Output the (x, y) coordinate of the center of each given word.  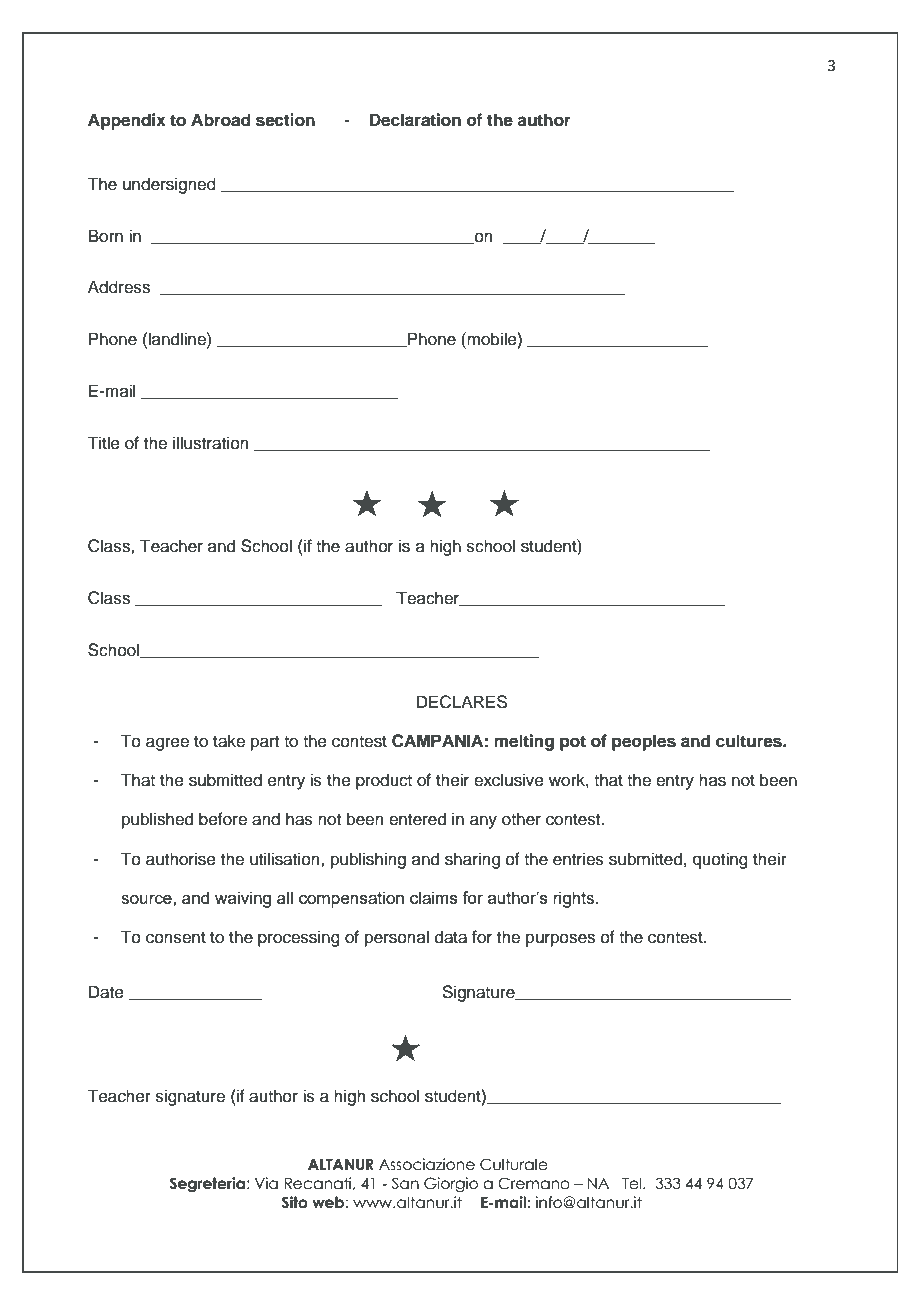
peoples (644, 742)
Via (266, 1183)
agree (167, 744)
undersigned (169, 185)
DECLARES (462, 702)
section (285, 120)
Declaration (415, 120)
